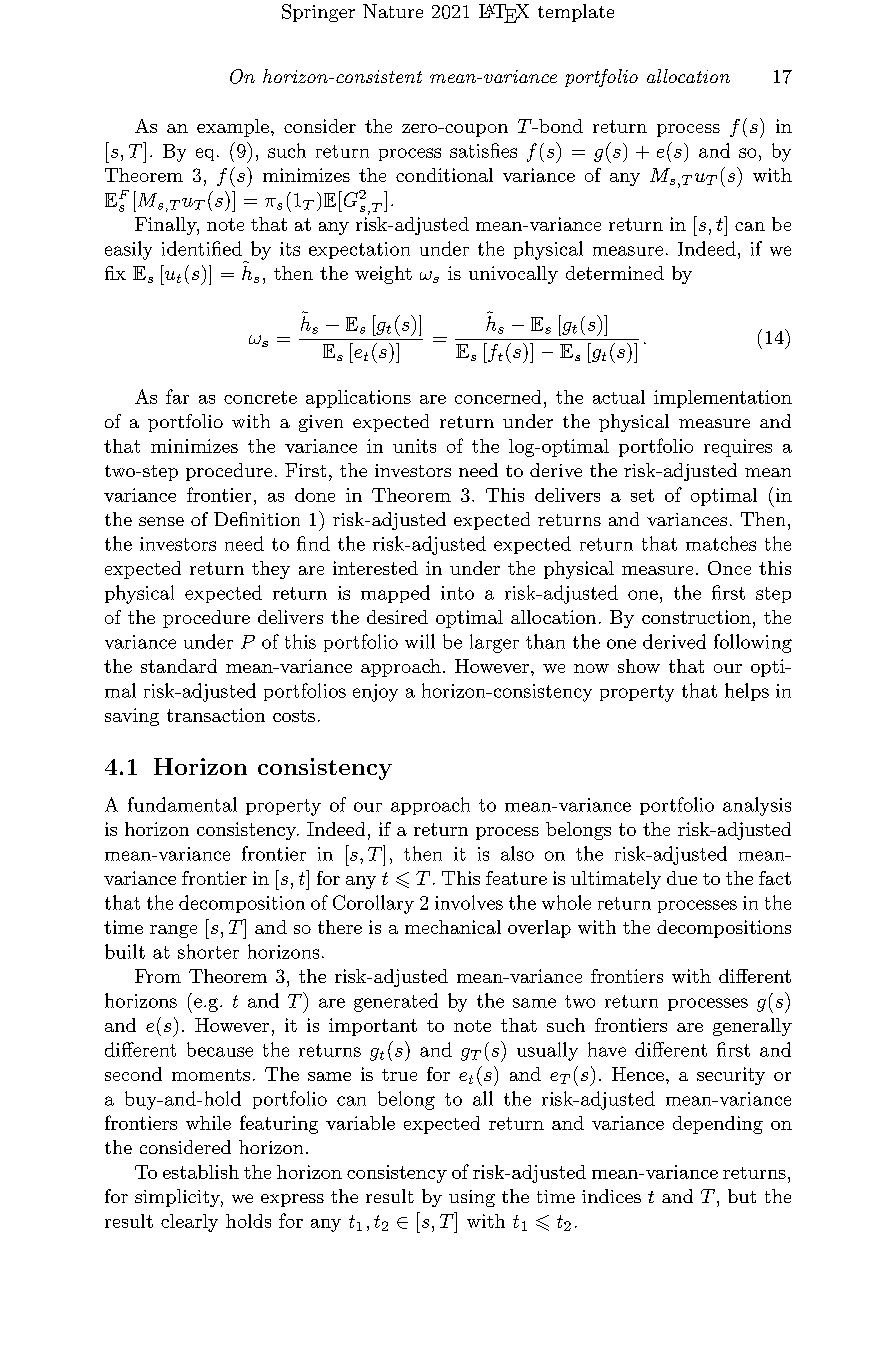 This screenshot has width=896, height=1359. Describe the element at coordinates (472, 1198) in the screenshot. I see `using` at that location.
